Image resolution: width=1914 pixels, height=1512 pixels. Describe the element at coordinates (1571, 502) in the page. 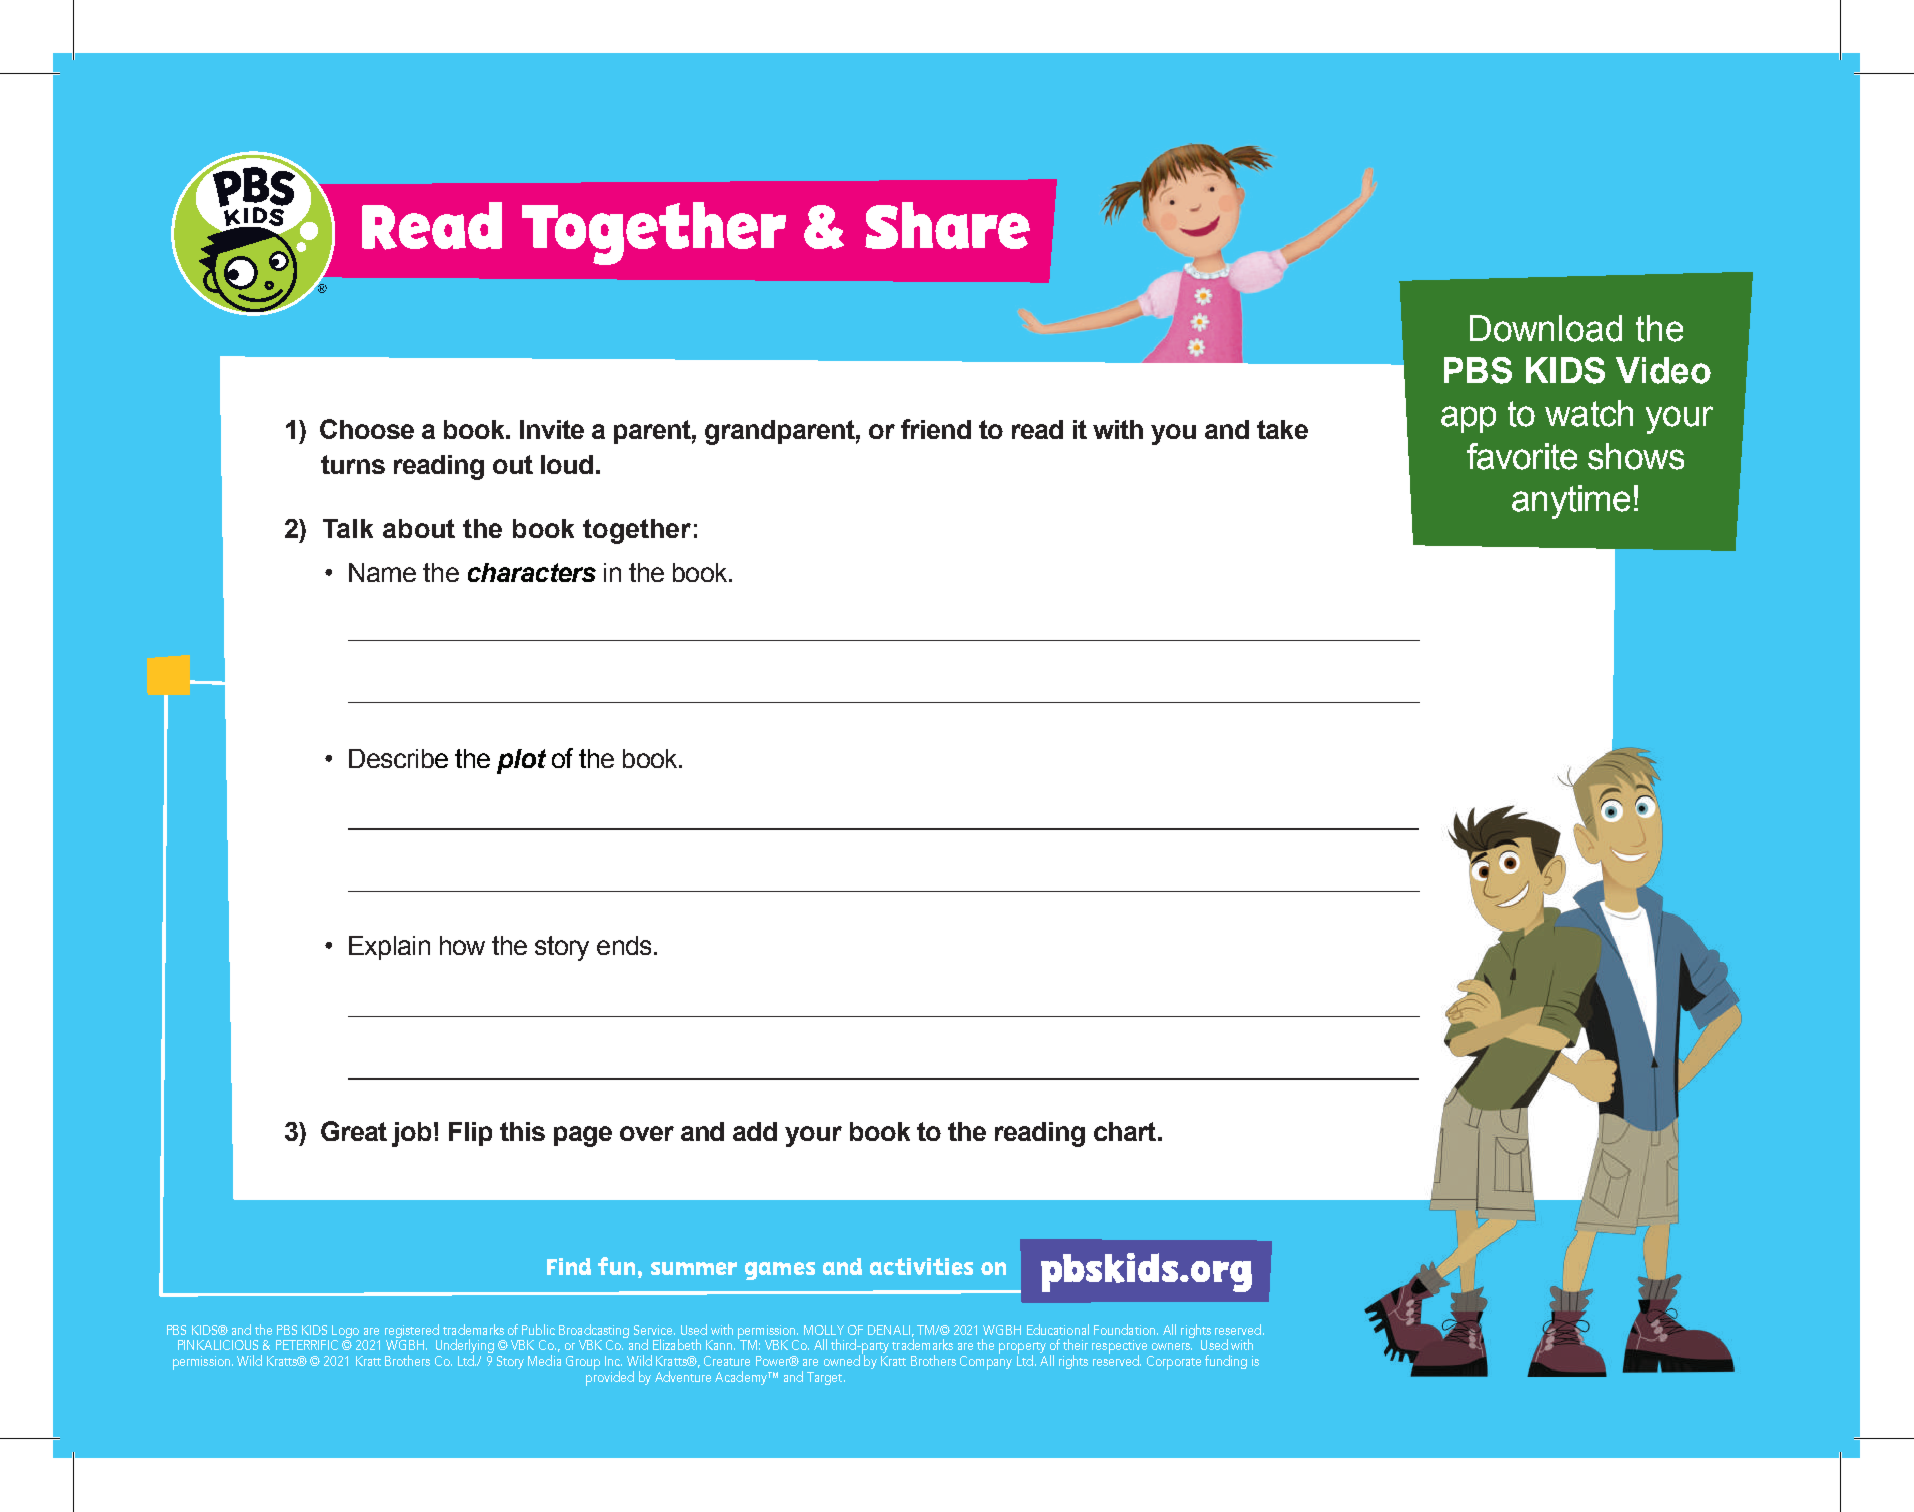

I see `anytime` at that location.
